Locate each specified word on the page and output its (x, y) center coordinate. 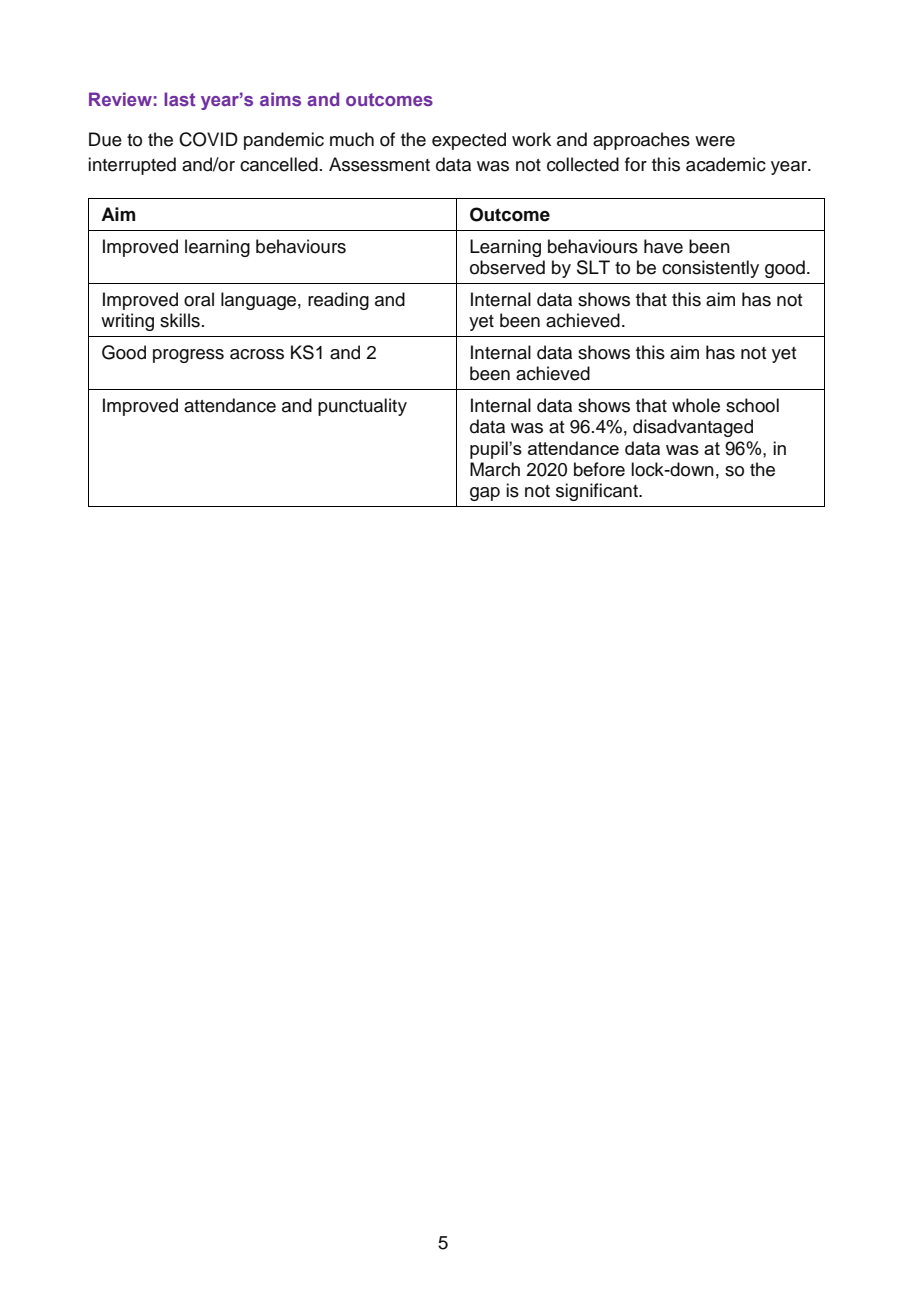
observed (507, 267)
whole (696, 405)
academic (726, 164)
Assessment (379, 164)
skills (180, 320)
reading (338, 301)
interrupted (132, 166)
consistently (710, 269)
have (663, 246)
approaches (641, 141)
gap (485, 494)
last (179, 99)
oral (199, 299)
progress (188, 356)
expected (469, 141)
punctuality (362, 407)
